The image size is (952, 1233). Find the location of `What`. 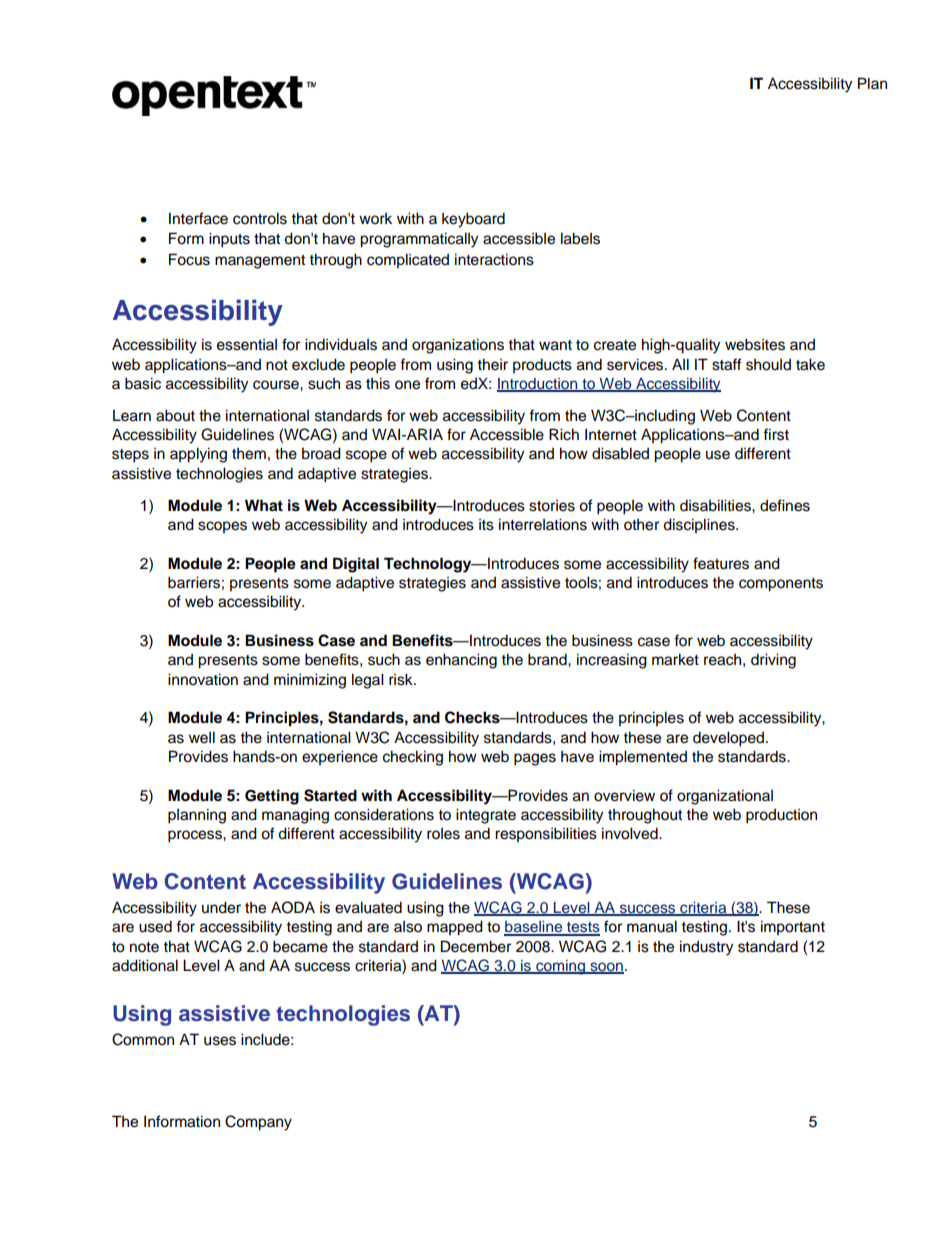

What is located at coordinates (264, 505).
